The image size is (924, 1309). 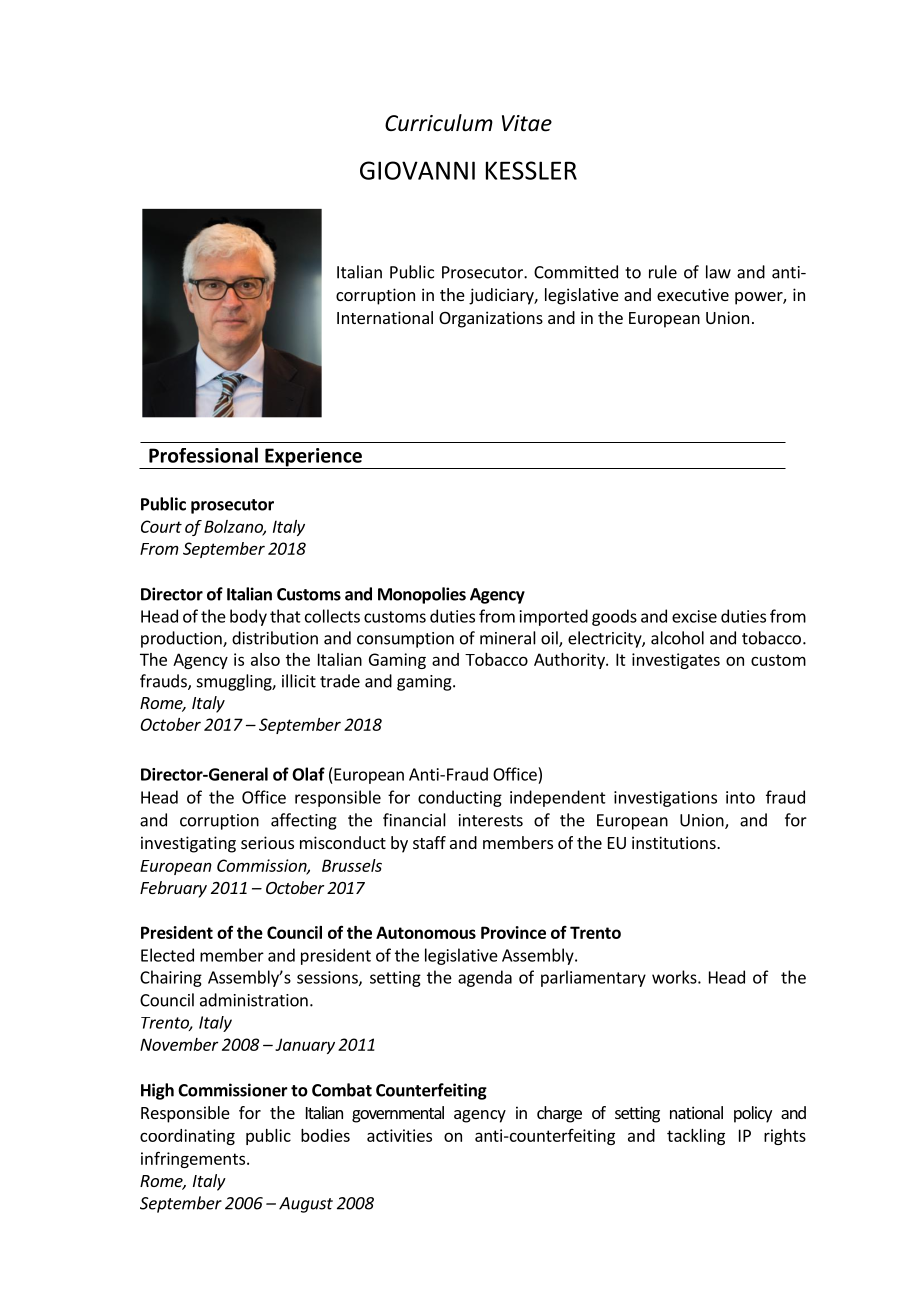 What do you see at coordinates (248, 617) in the image?
I see `body` at bounding box center [248, 617].
